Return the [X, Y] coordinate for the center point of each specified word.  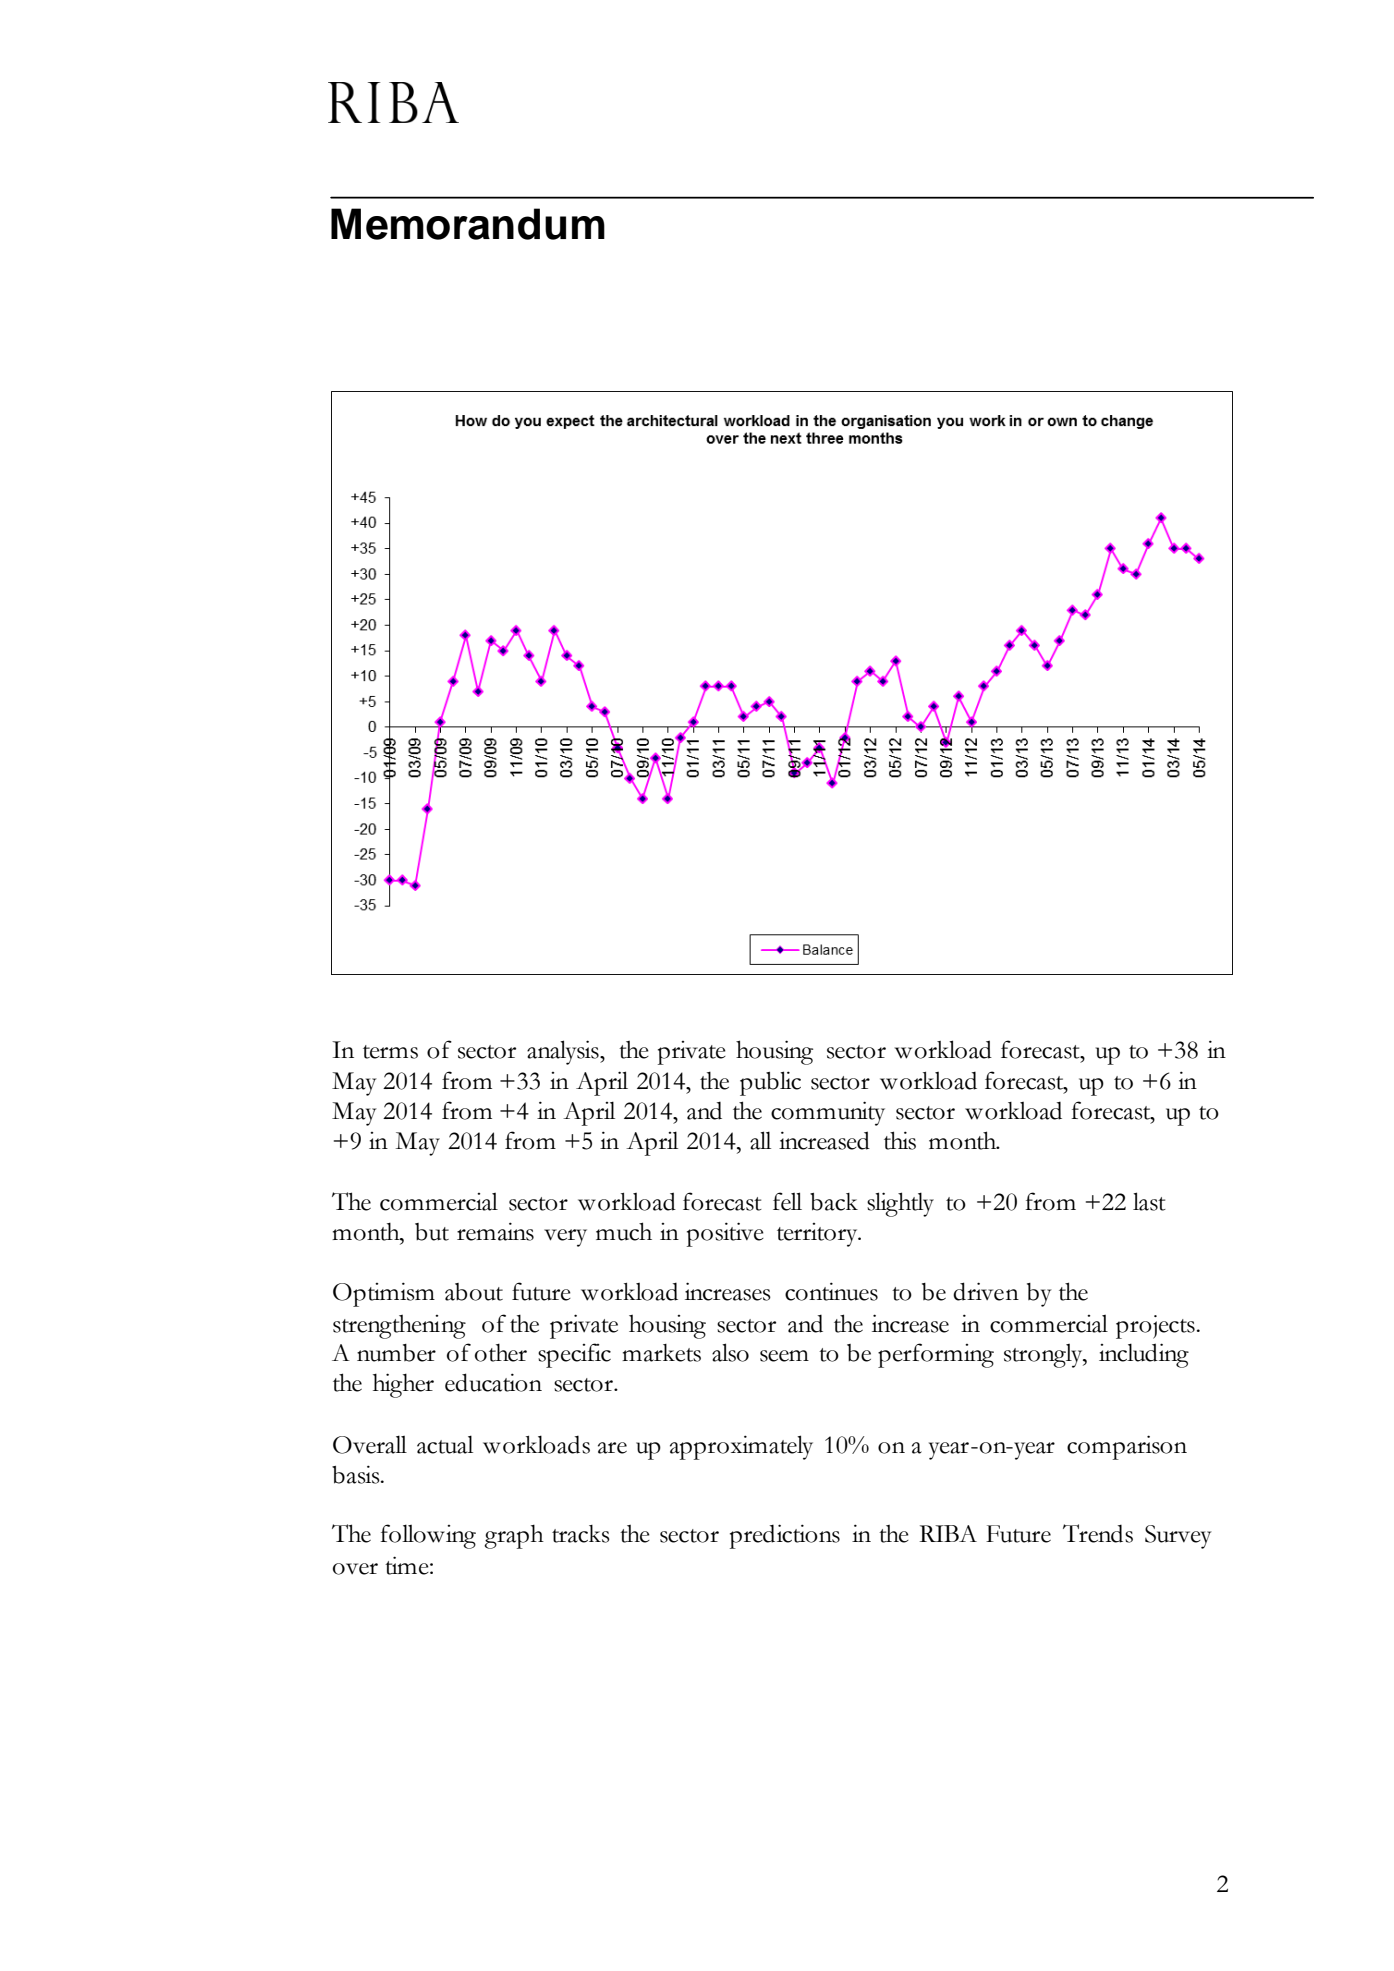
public [770, 1083]
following [428, 1536]
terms [390, 1052]
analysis [564, 1052]
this [900, 1140]
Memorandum [468, 224]
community [828, 1113]
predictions [785, 1536]
